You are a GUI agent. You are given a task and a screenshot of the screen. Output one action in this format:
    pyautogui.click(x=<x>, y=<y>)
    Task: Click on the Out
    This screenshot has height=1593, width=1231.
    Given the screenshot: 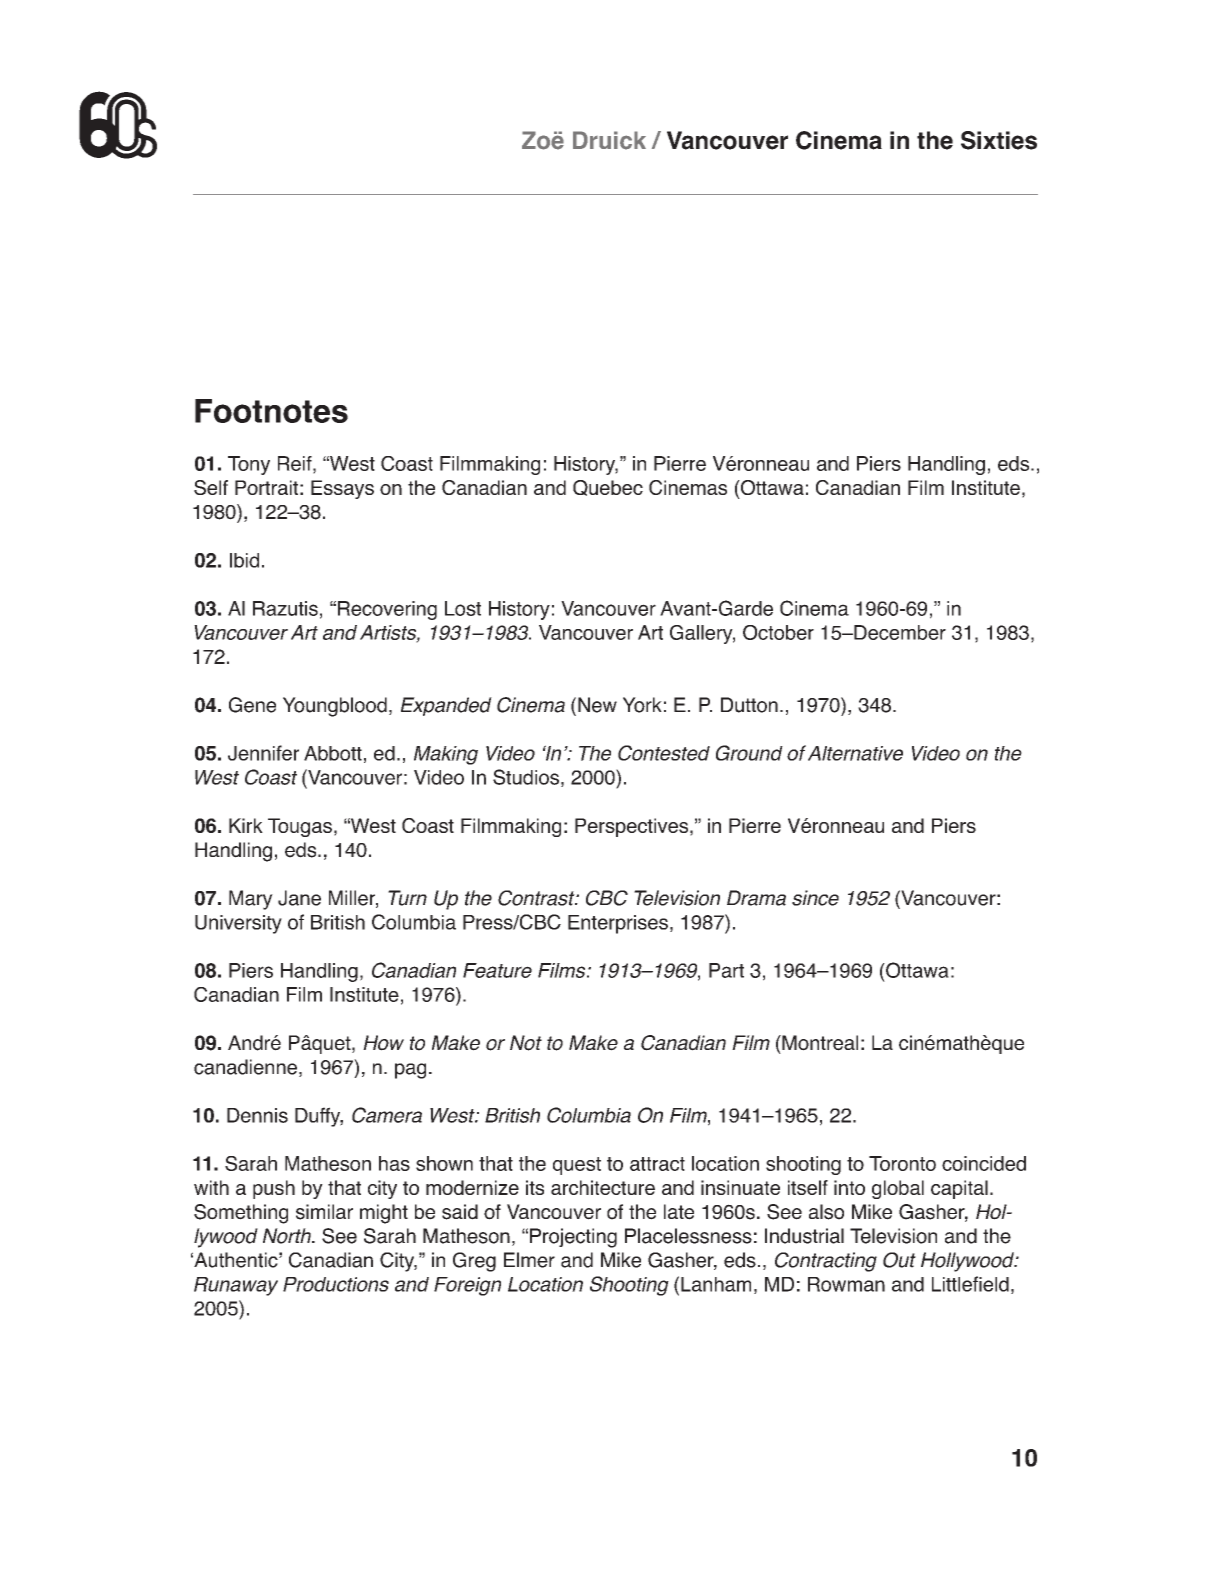 What is the action you would take?
    pyautogui.click(x=899, y=1260)
